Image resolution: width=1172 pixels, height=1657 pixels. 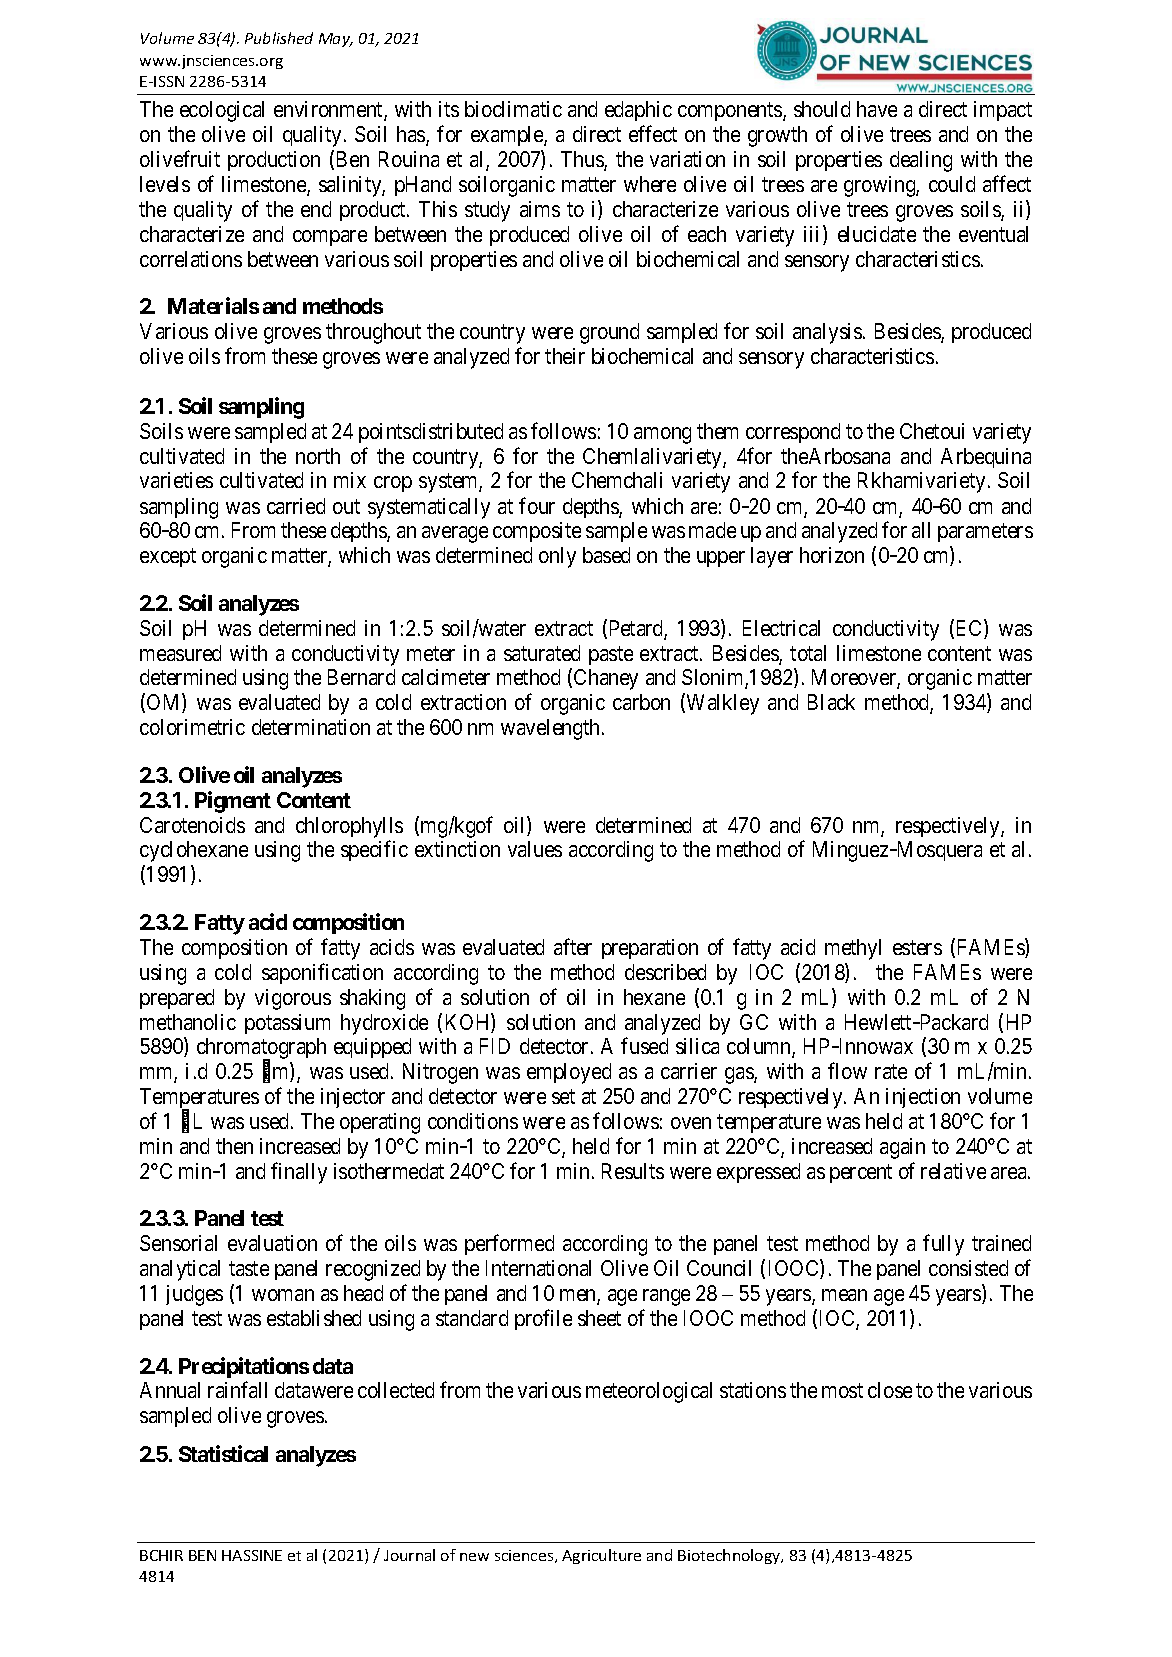 I want to click on correspond, so click(x=793, y=433).
